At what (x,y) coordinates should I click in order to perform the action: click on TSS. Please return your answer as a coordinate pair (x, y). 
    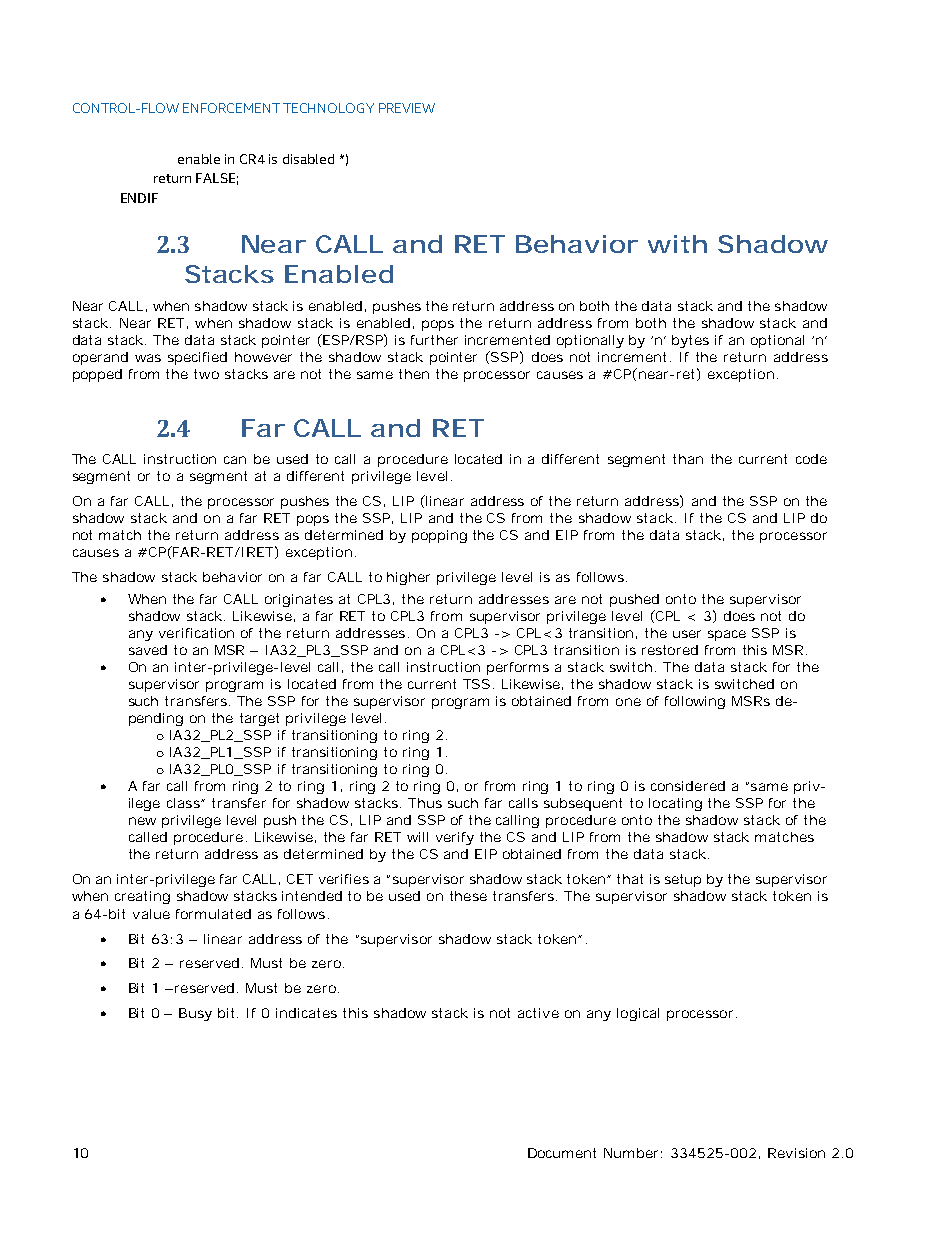
    Looking at the image, I should click on (478, 684).
